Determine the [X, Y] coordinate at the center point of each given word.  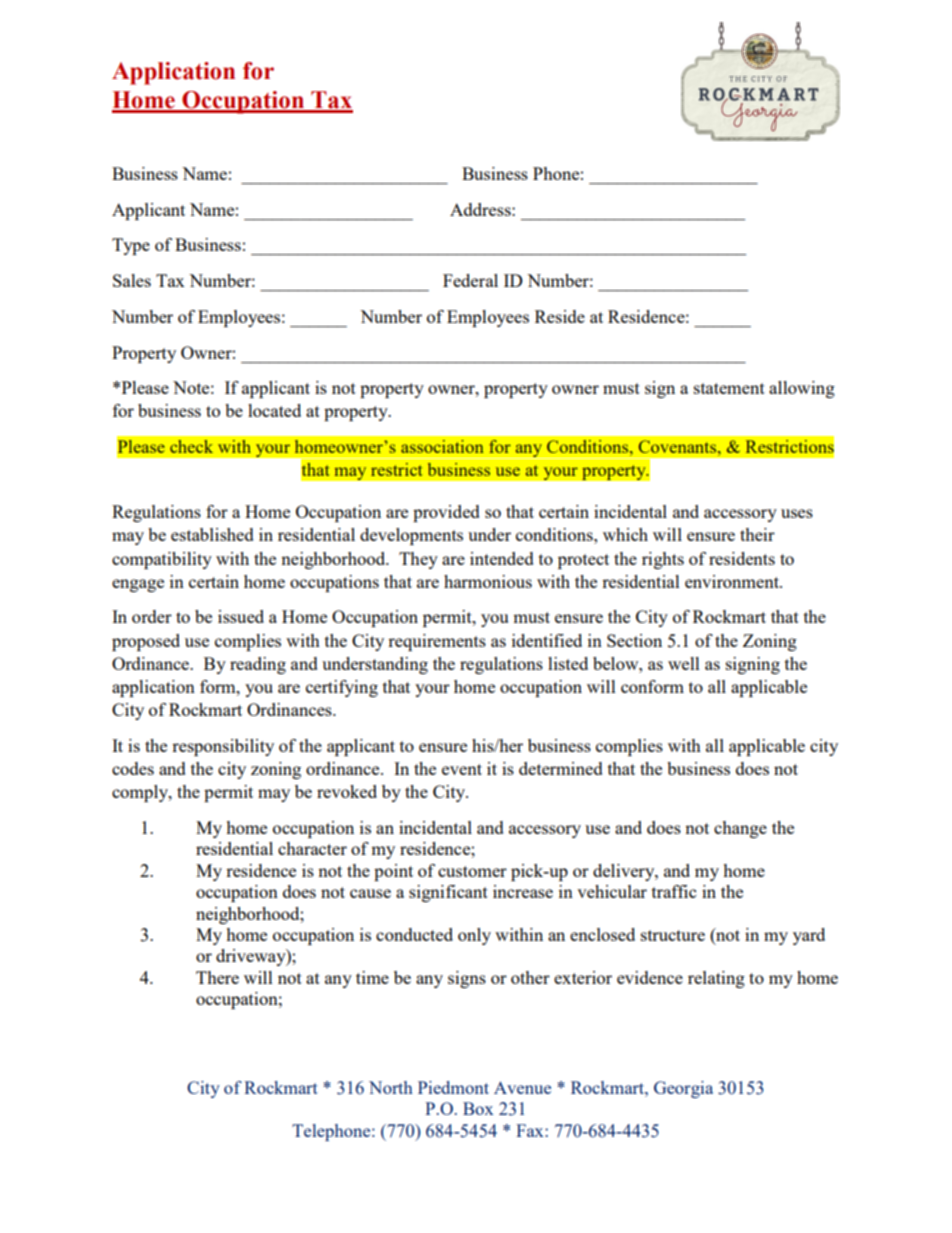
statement [729, 388]
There [217, 977]
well [684, 663]
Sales [132, 280]
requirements [437, 642]
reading [258, 665]
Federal [470, 280]
